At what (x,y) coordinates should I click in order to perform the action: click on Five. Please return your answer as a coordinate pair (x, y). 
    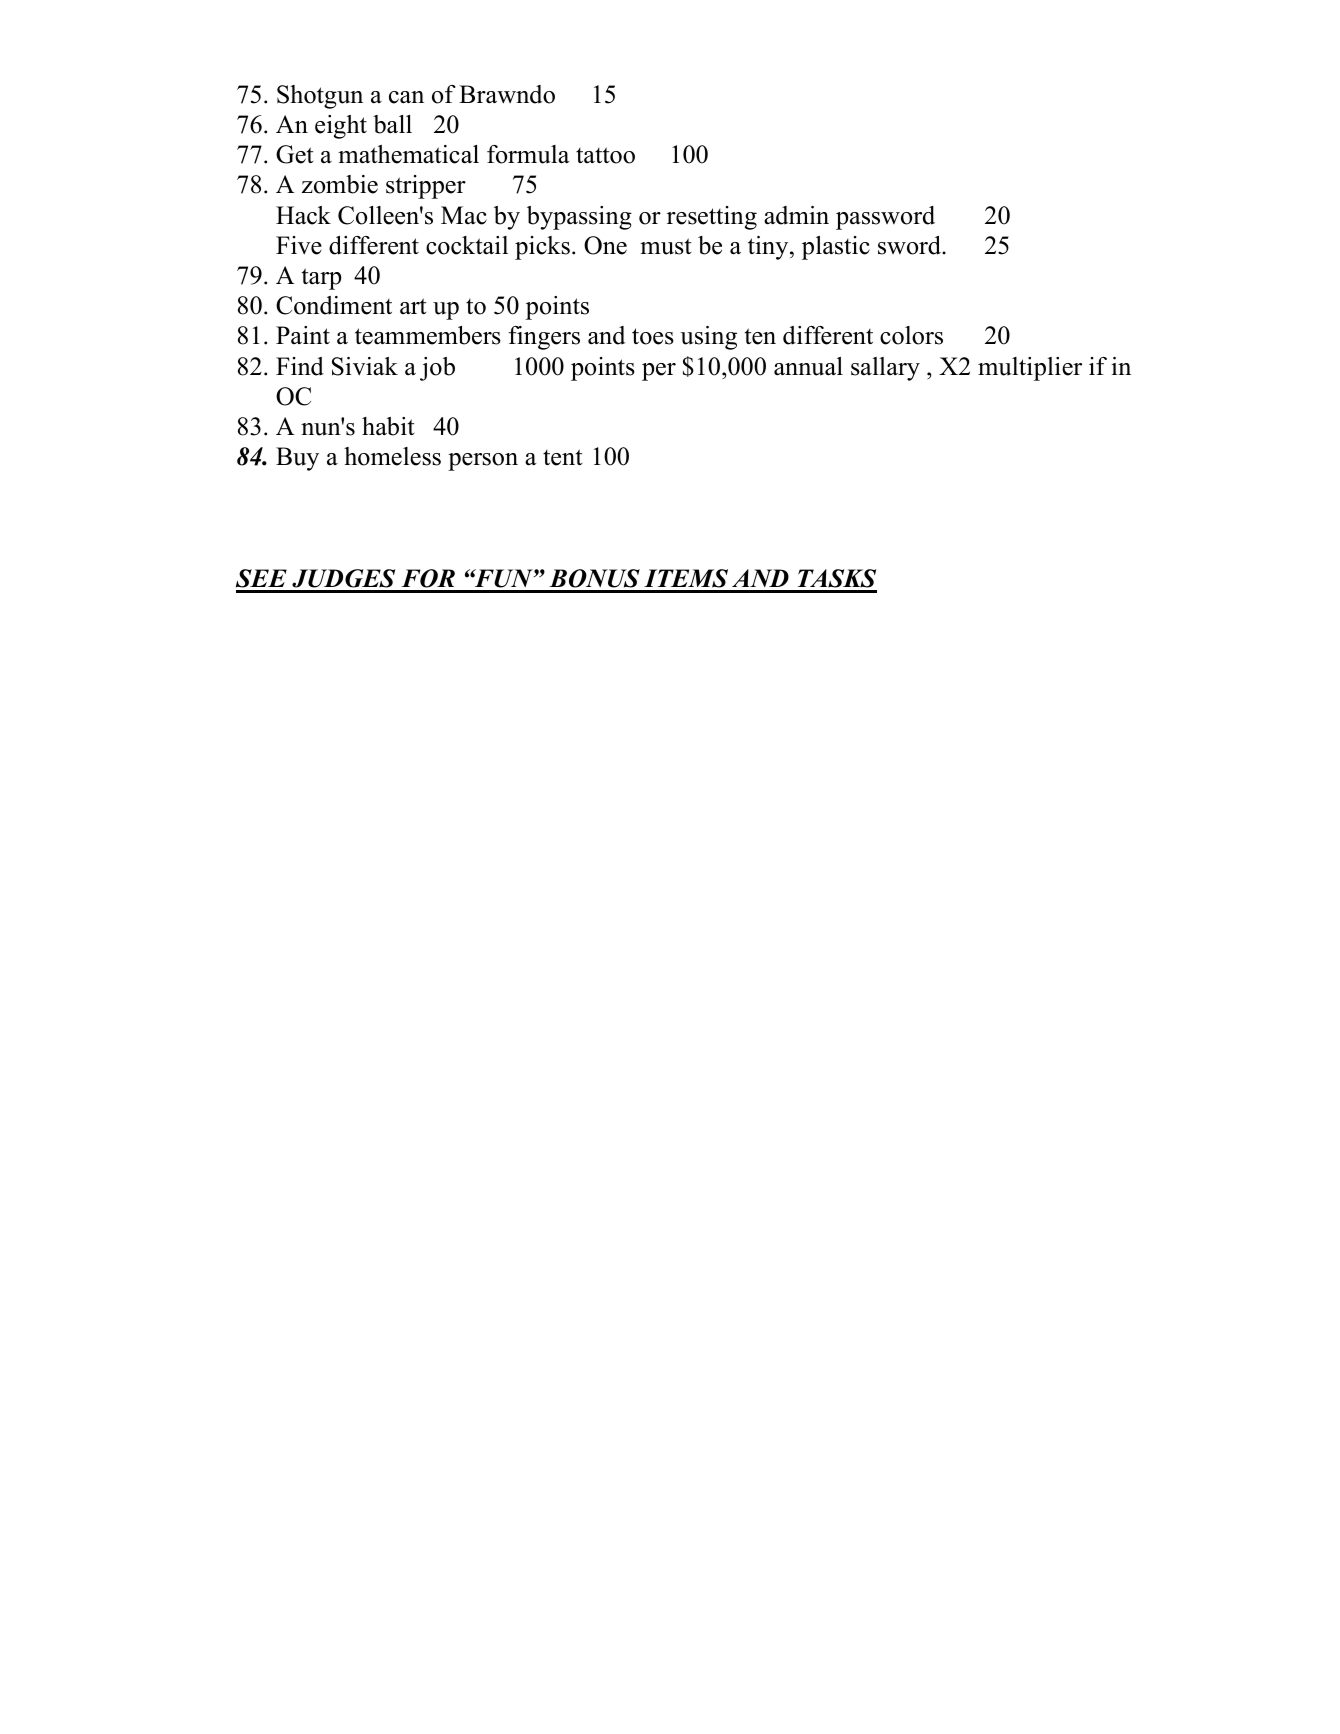
    Looking at the image, I should click on (299, 245).
